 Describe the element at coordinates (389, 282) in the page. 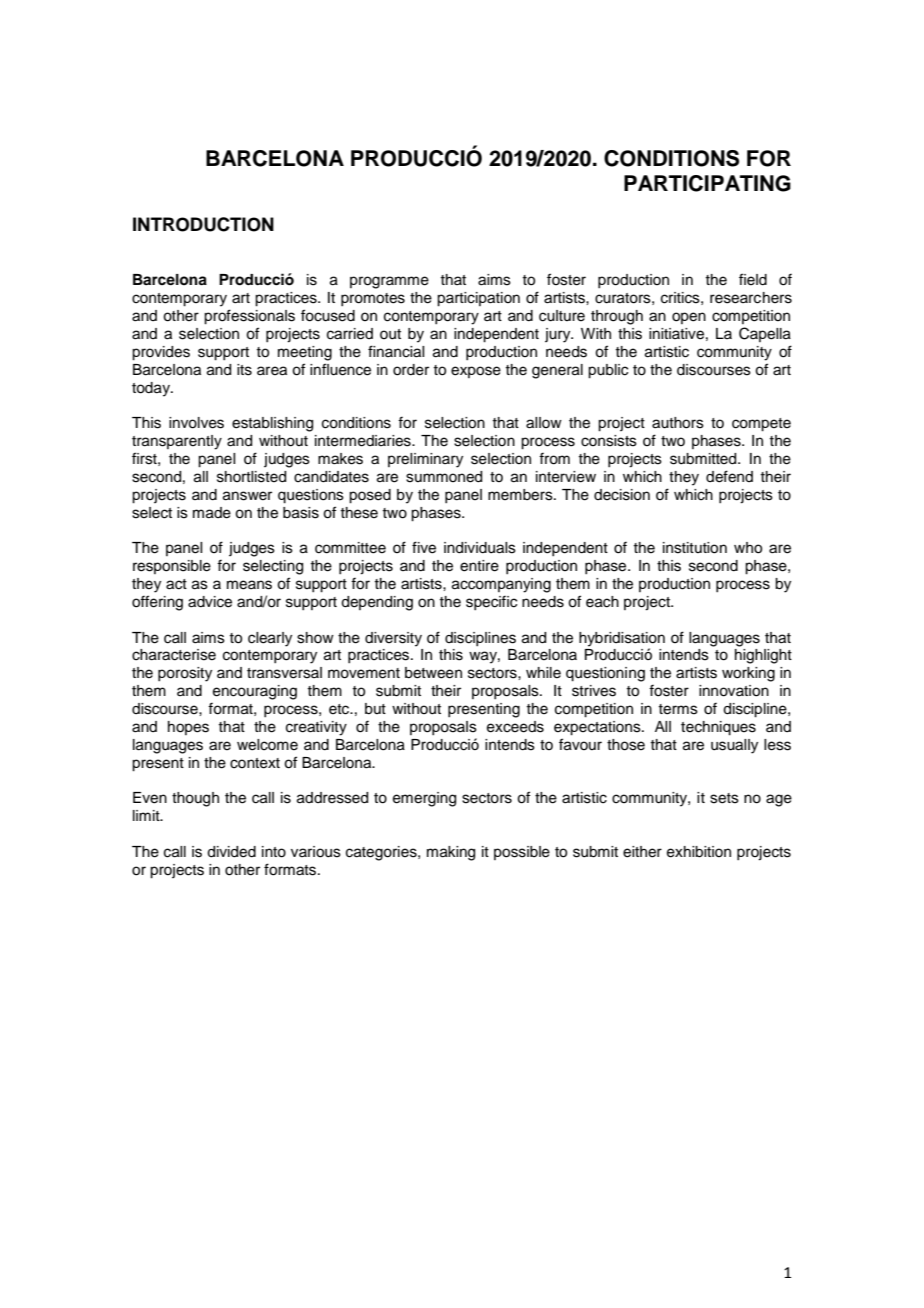

I see `programme` at that location.
